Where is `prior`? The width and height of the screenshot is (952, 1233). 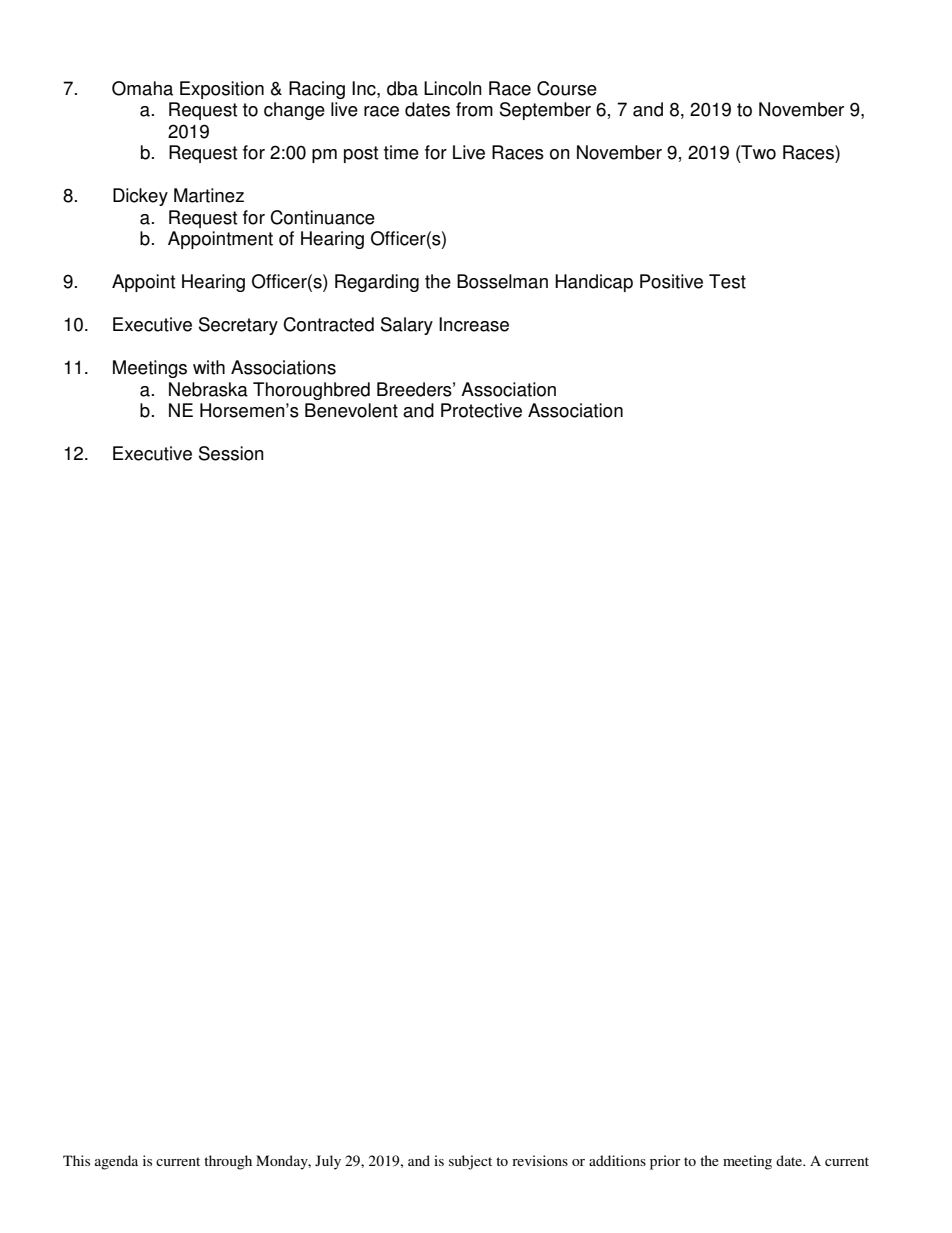 prior is located at coordinates (665, 1162).
